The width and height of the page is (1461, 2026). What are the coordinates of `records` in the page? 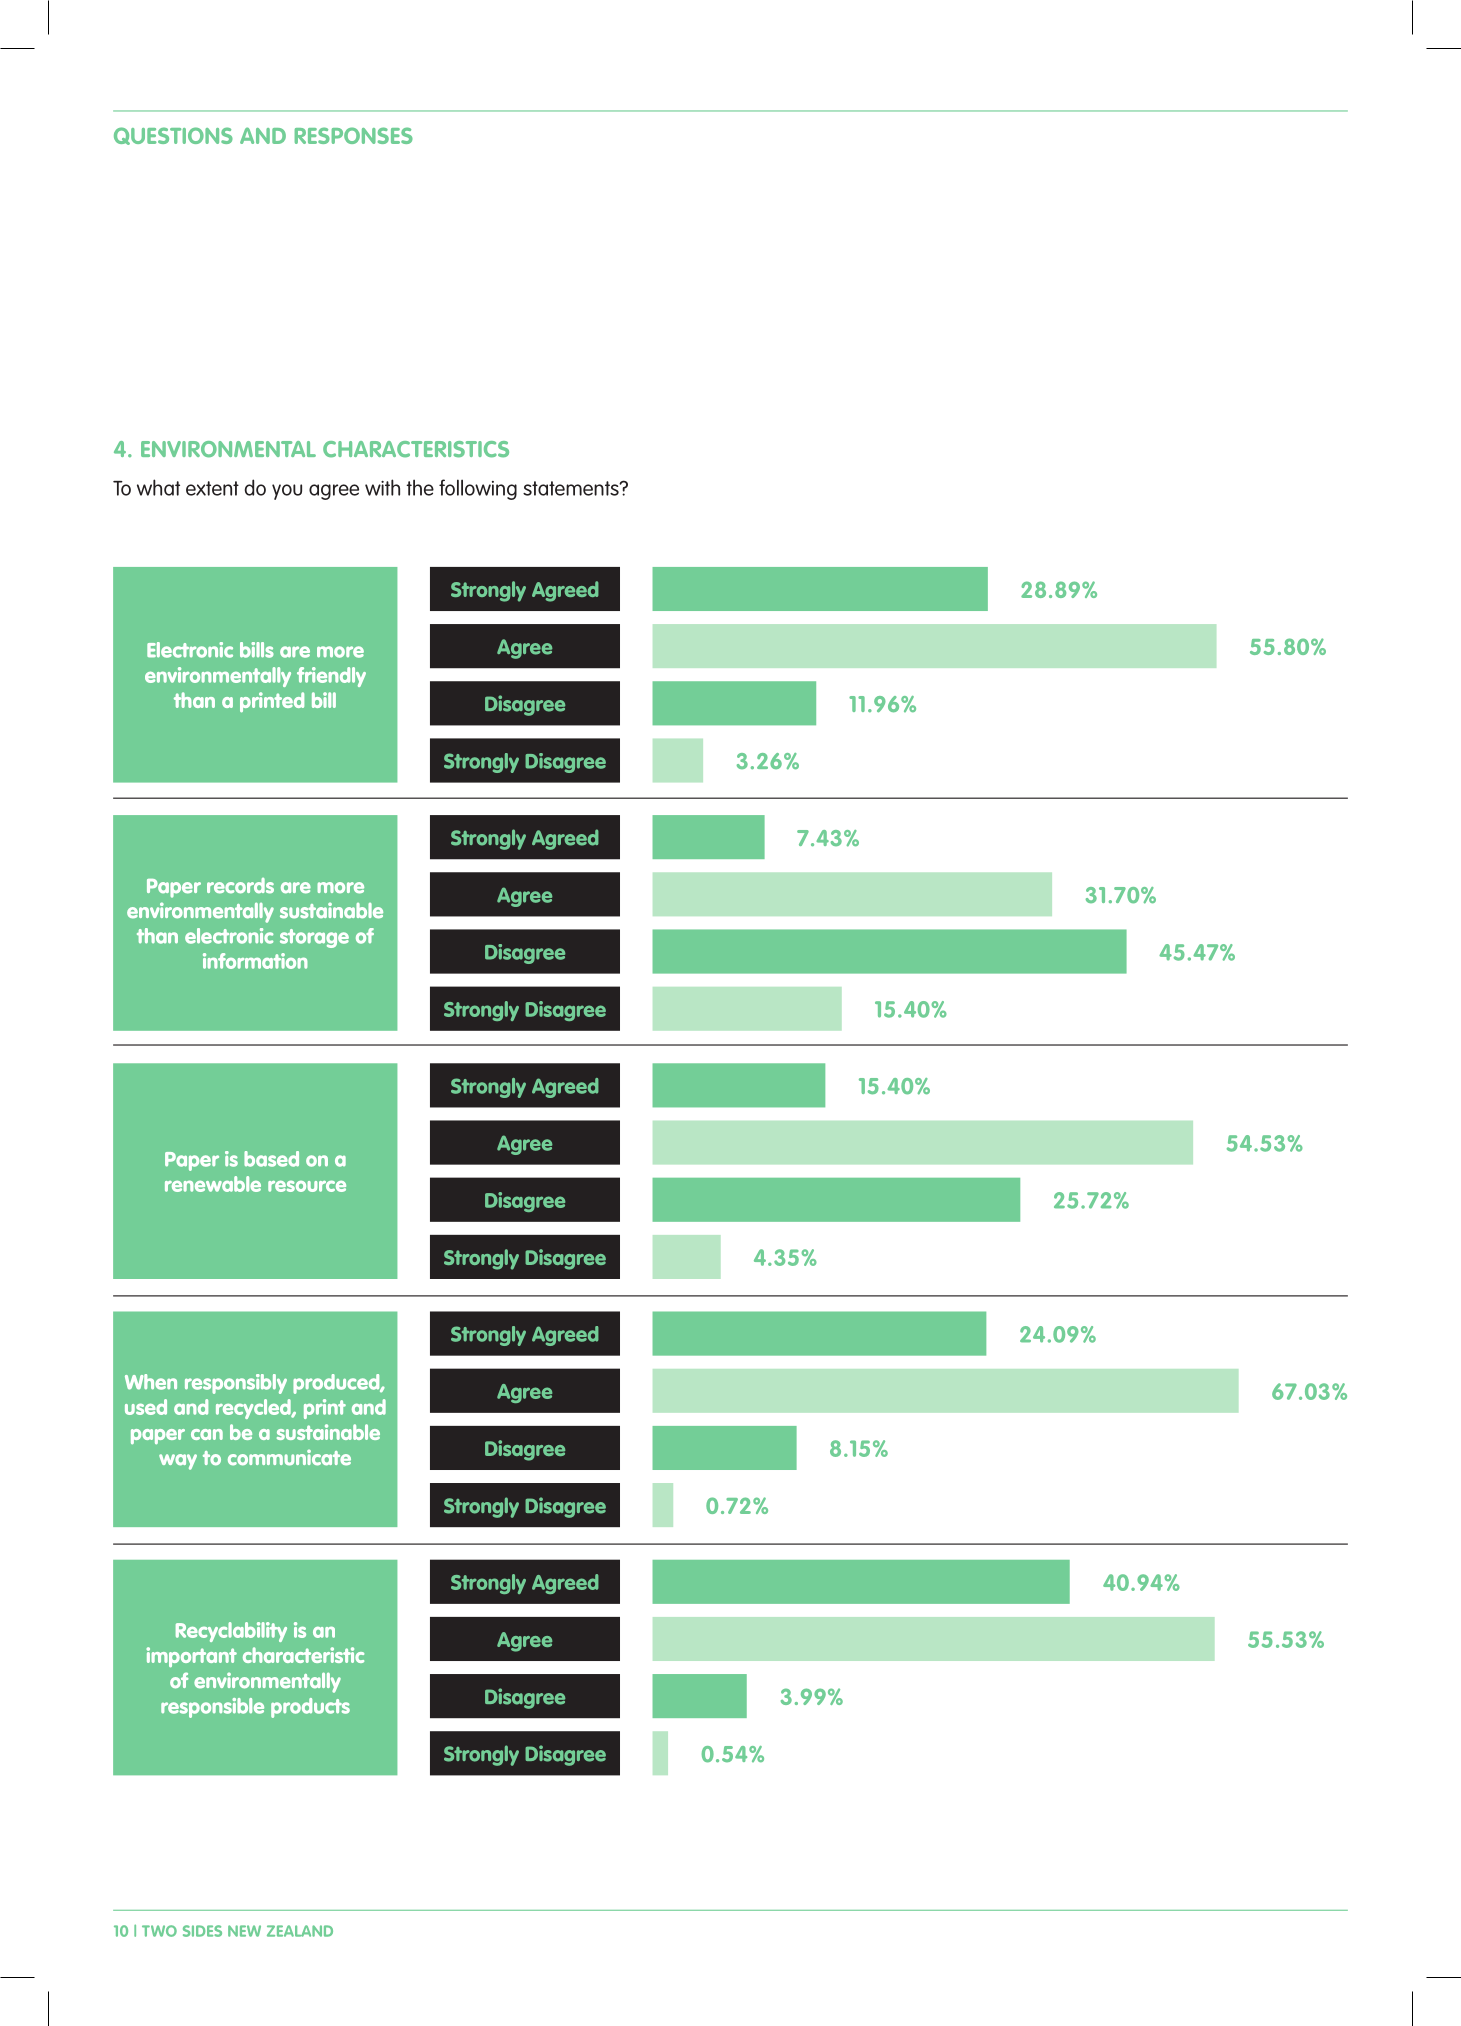 It's located at (240, 886).
